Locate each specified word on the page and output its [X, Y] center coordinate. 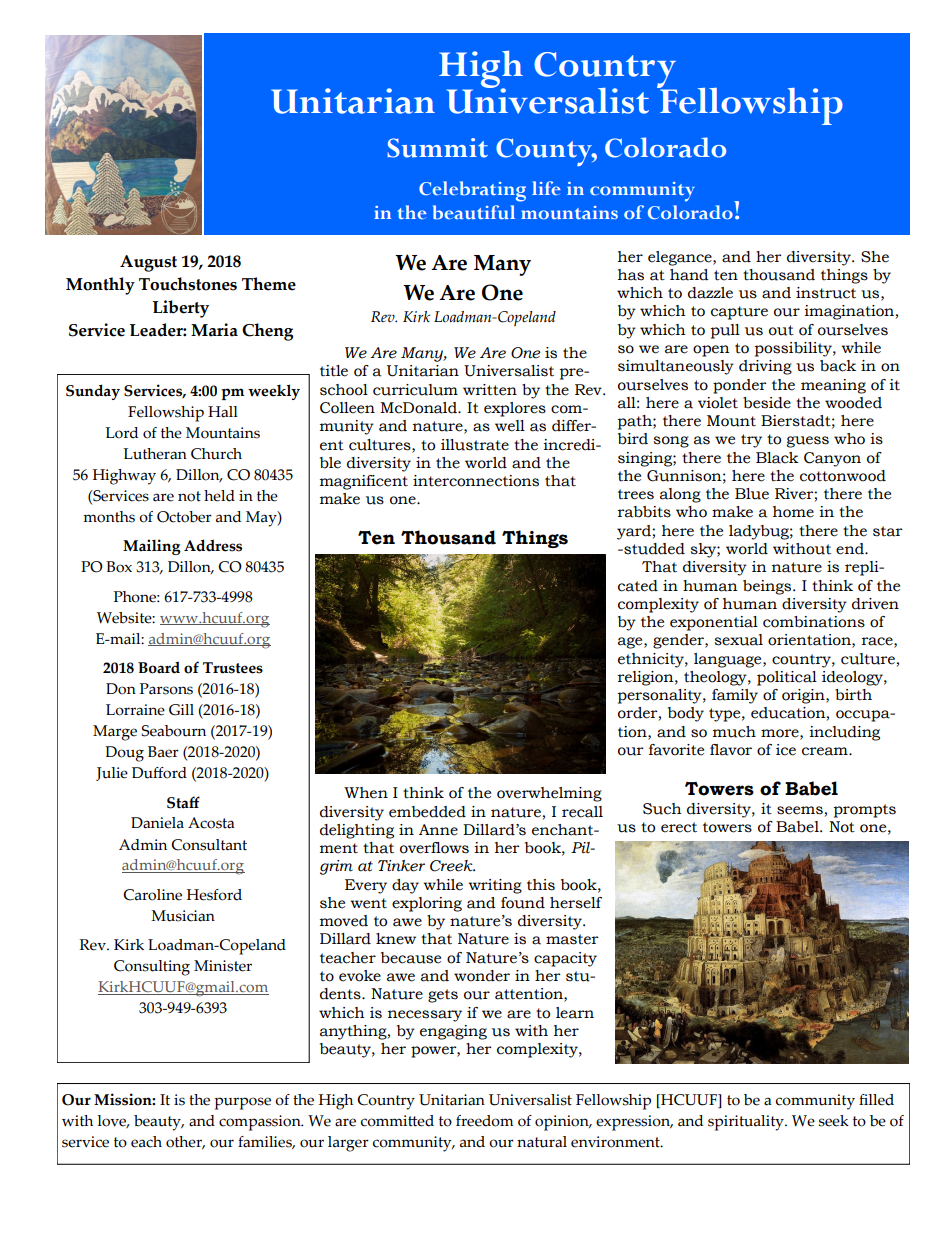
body [686, 714]
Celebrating [472, 191]
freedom [484, 1121]
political [787, 678]
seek [834, 1121]
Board [159, 667]
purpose [242, 1103]
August [148, 263]
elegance [681, 258]
